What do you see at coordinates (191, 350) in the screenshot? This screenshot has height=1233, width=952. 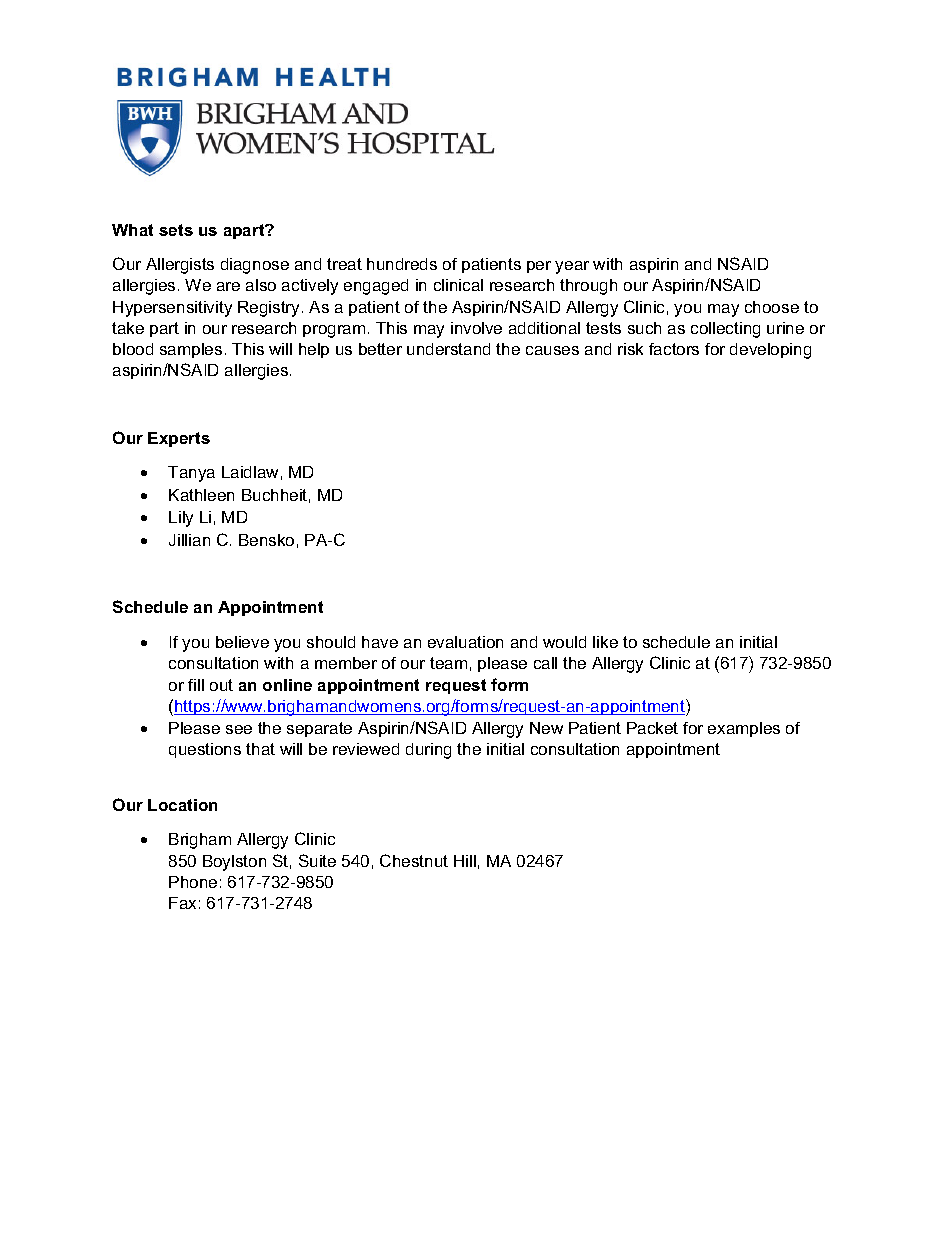 I see `samples` at bounding box center [191, 350].
